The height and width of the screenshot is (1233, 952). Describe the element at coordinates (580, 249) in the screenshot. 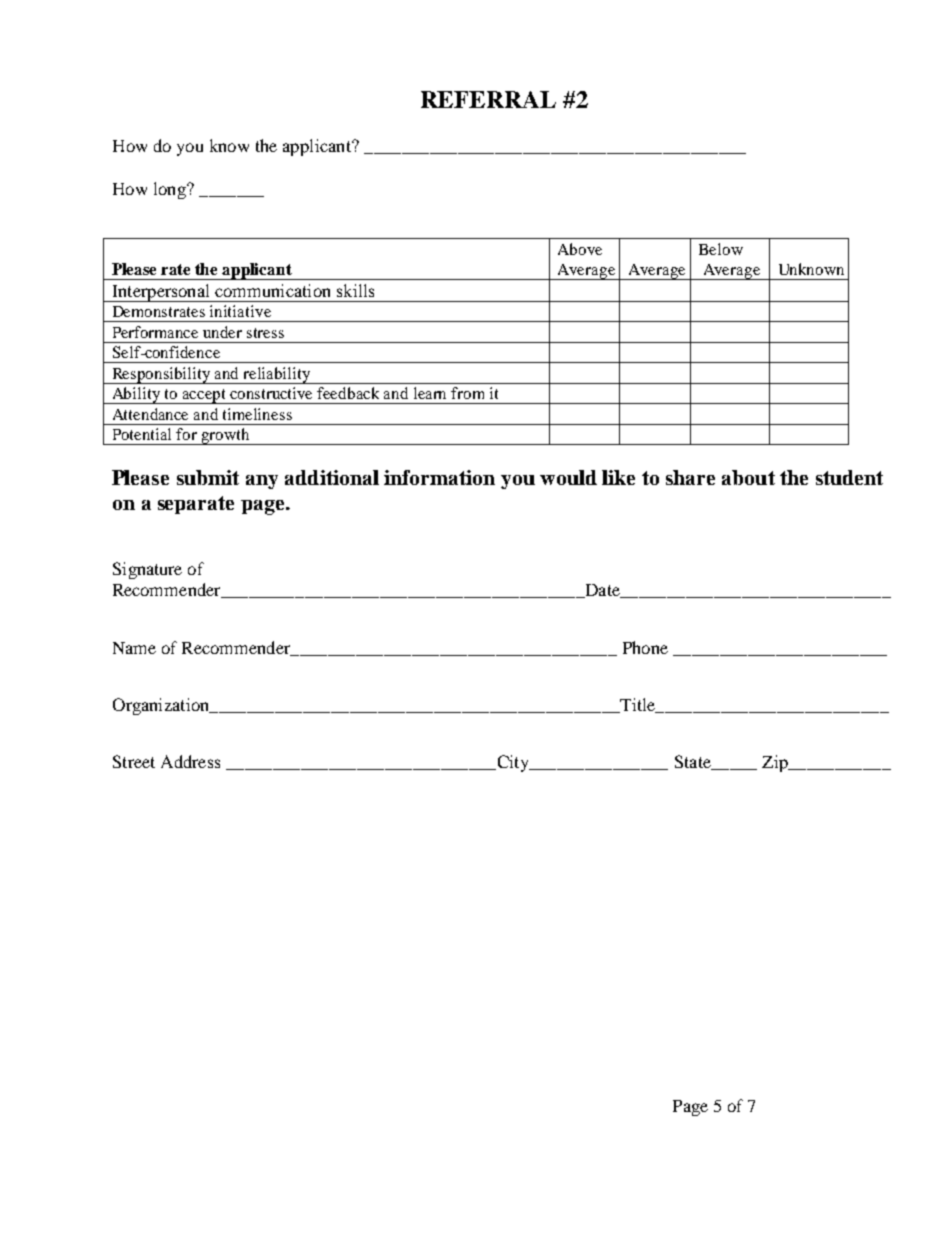

I see `Above` at that location.
